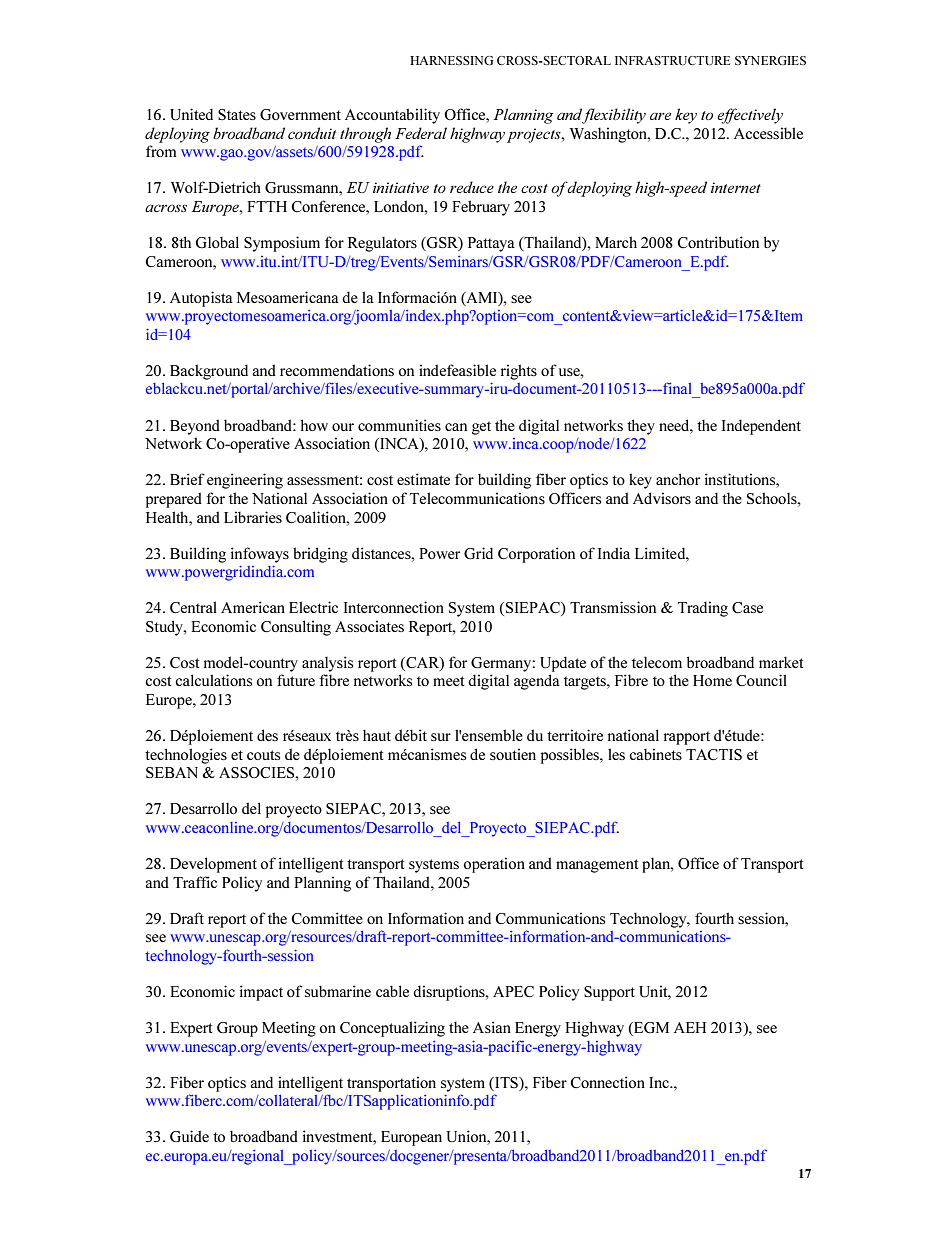 The height and width of the image is (1233, 952). What do you see at coordinates (441, 737) in the image?
I see `sur` at bounding box center [441, 737].
